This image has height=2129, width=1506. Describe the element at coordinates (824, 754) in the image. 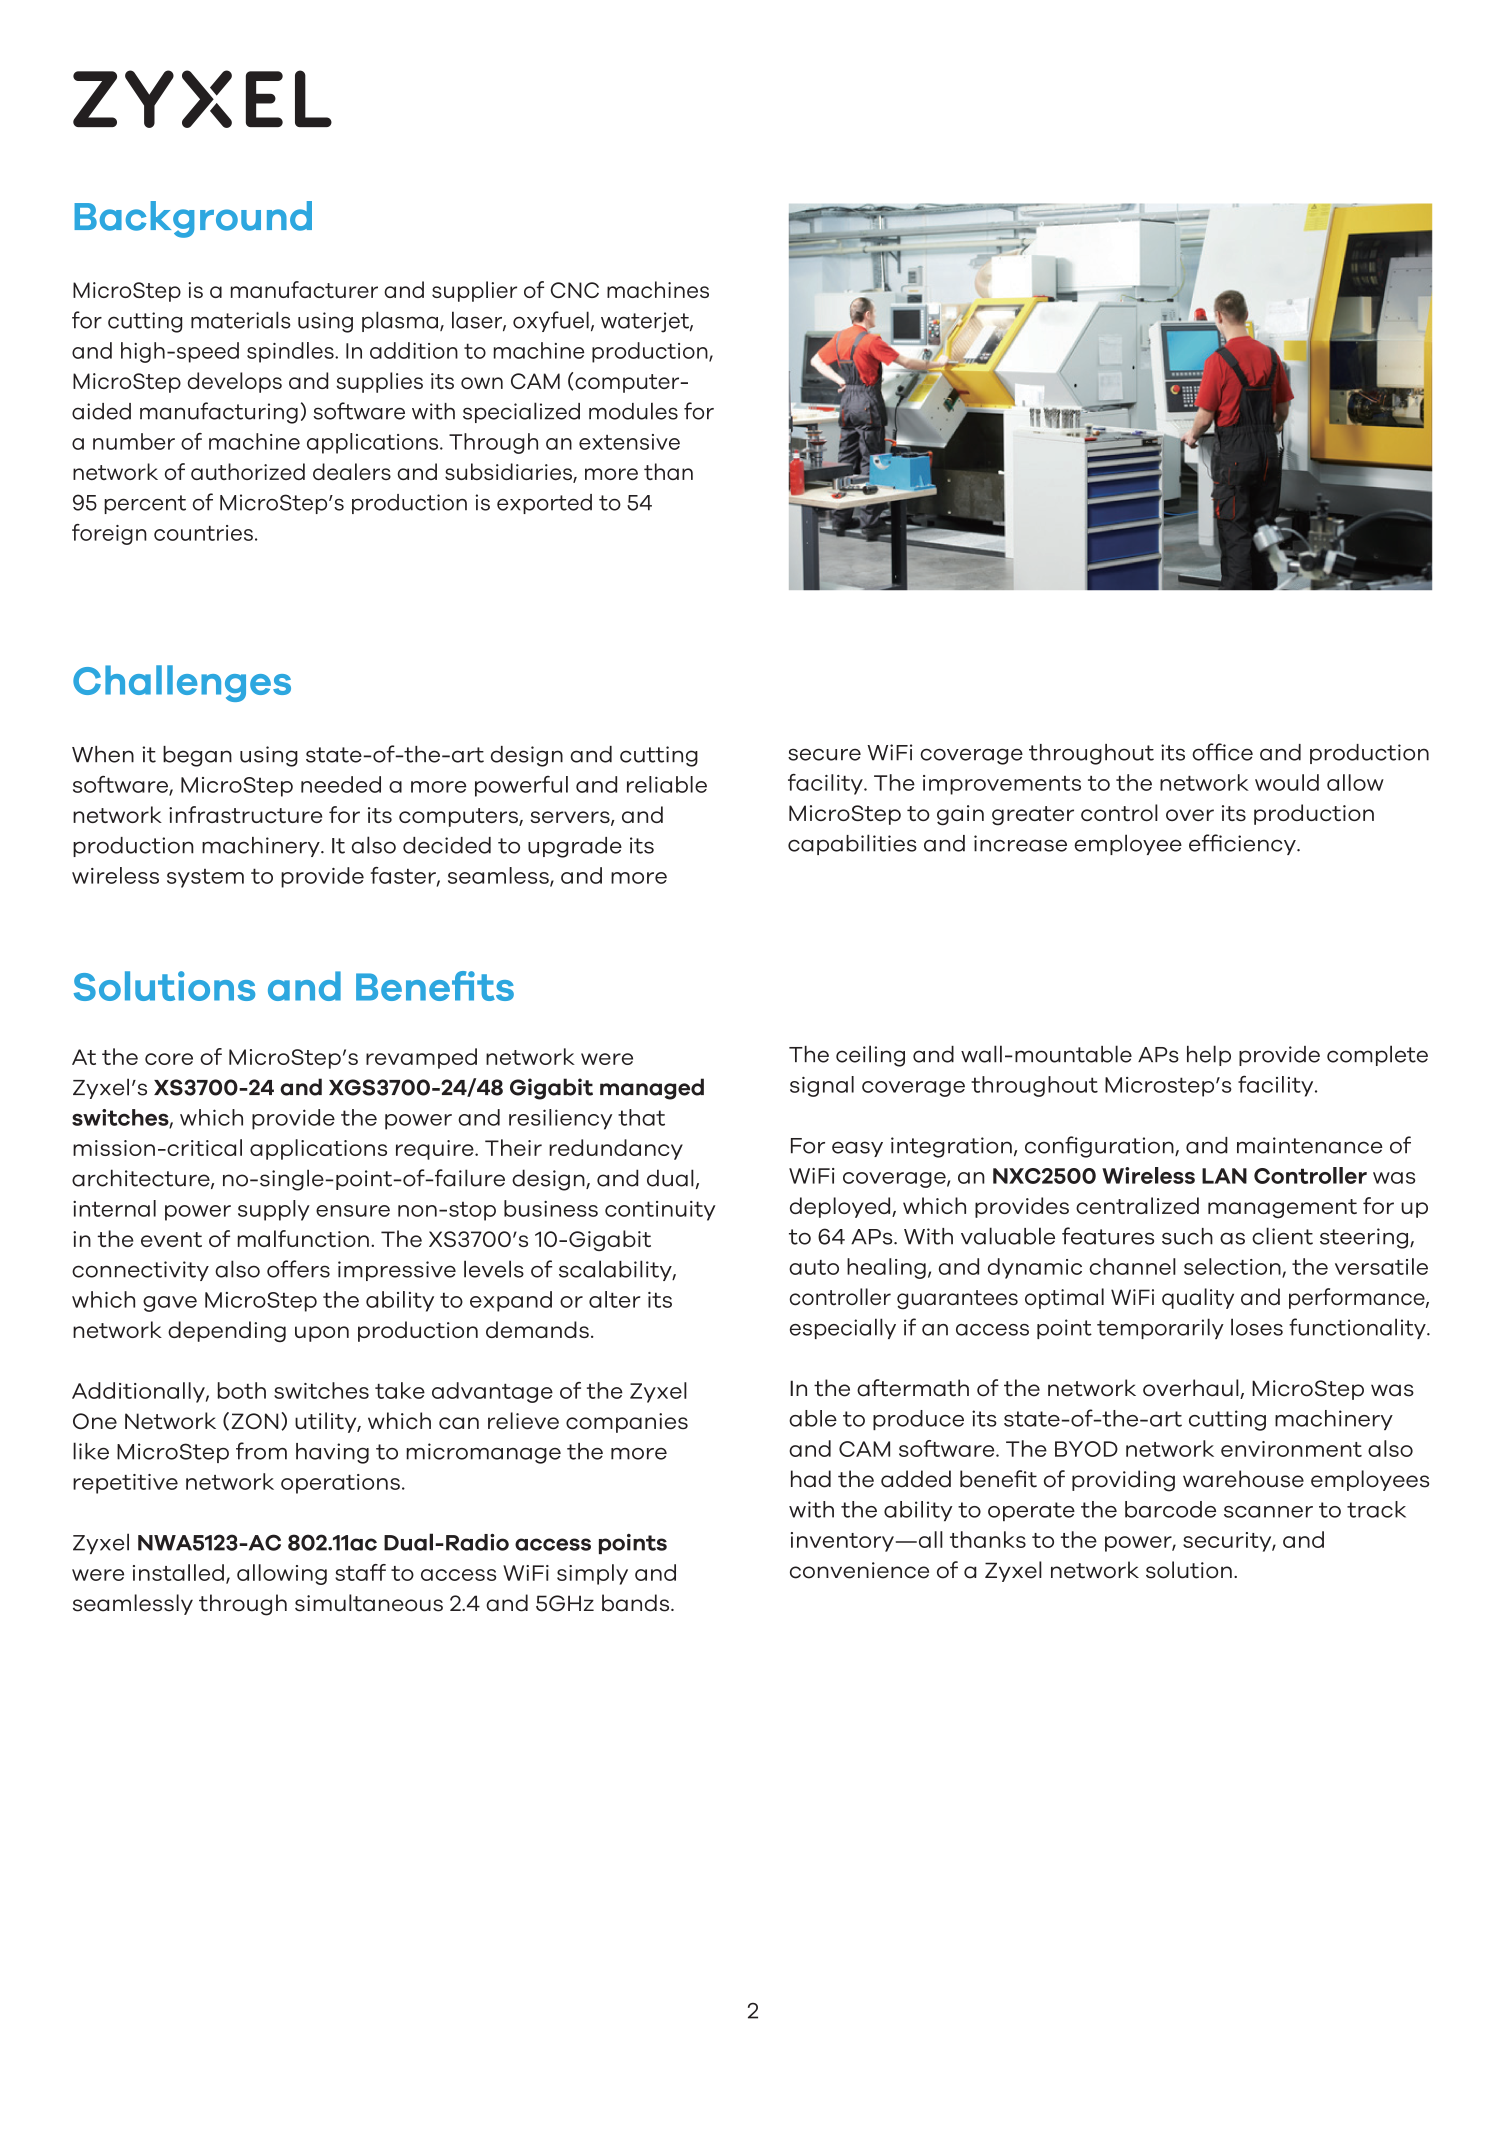

I see `secure` at that location.
